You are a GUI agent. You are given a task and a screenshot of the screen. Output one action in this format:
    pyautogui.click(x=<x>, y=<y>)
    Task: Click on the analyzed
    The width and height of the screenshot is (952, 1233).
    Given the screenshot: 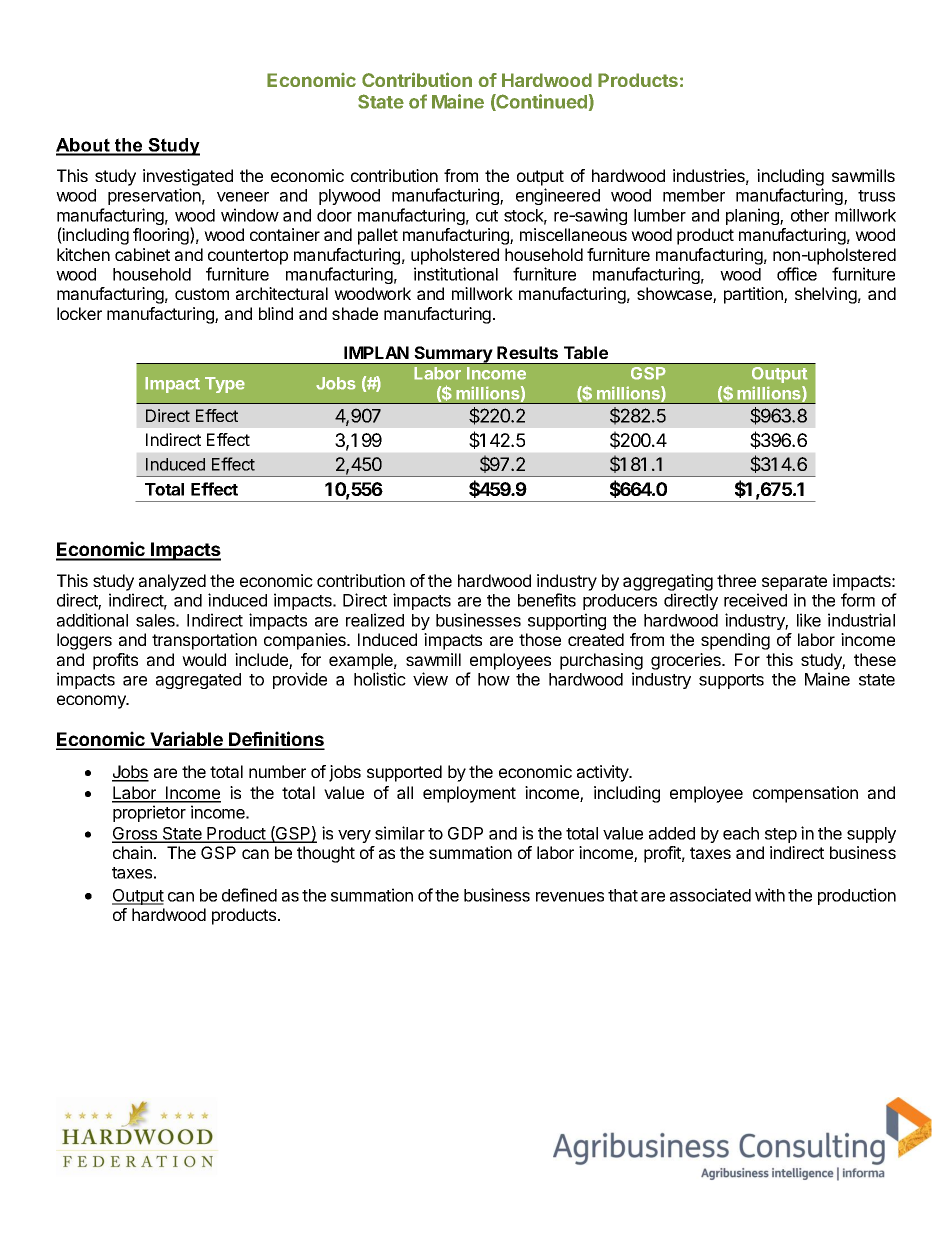 What is the action you would take?
    pyautogui.click(x=172, y=582)
